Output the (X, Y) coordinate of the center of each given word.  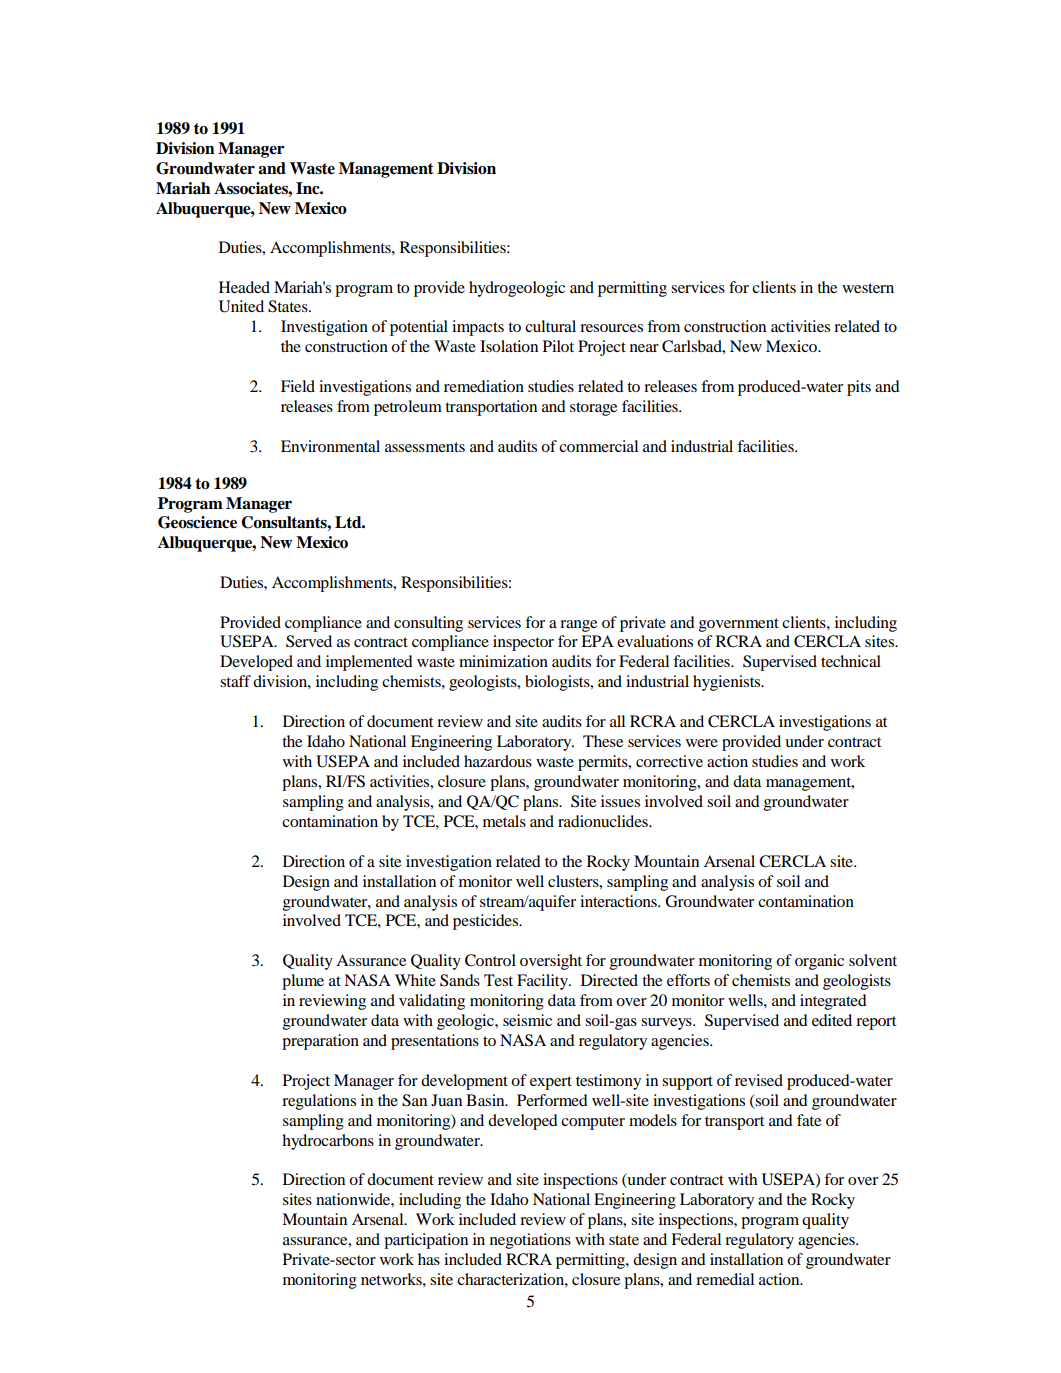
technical (851, 661)
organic (819, 962)
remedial (725, 1279)
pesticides (487, 922)
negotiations (530, 1241)
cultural (550, 326)
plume (303, 982)
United (241, 306)
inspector (523, 643)
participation (426, 1241)
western (868, 288)
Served (309, 641)
